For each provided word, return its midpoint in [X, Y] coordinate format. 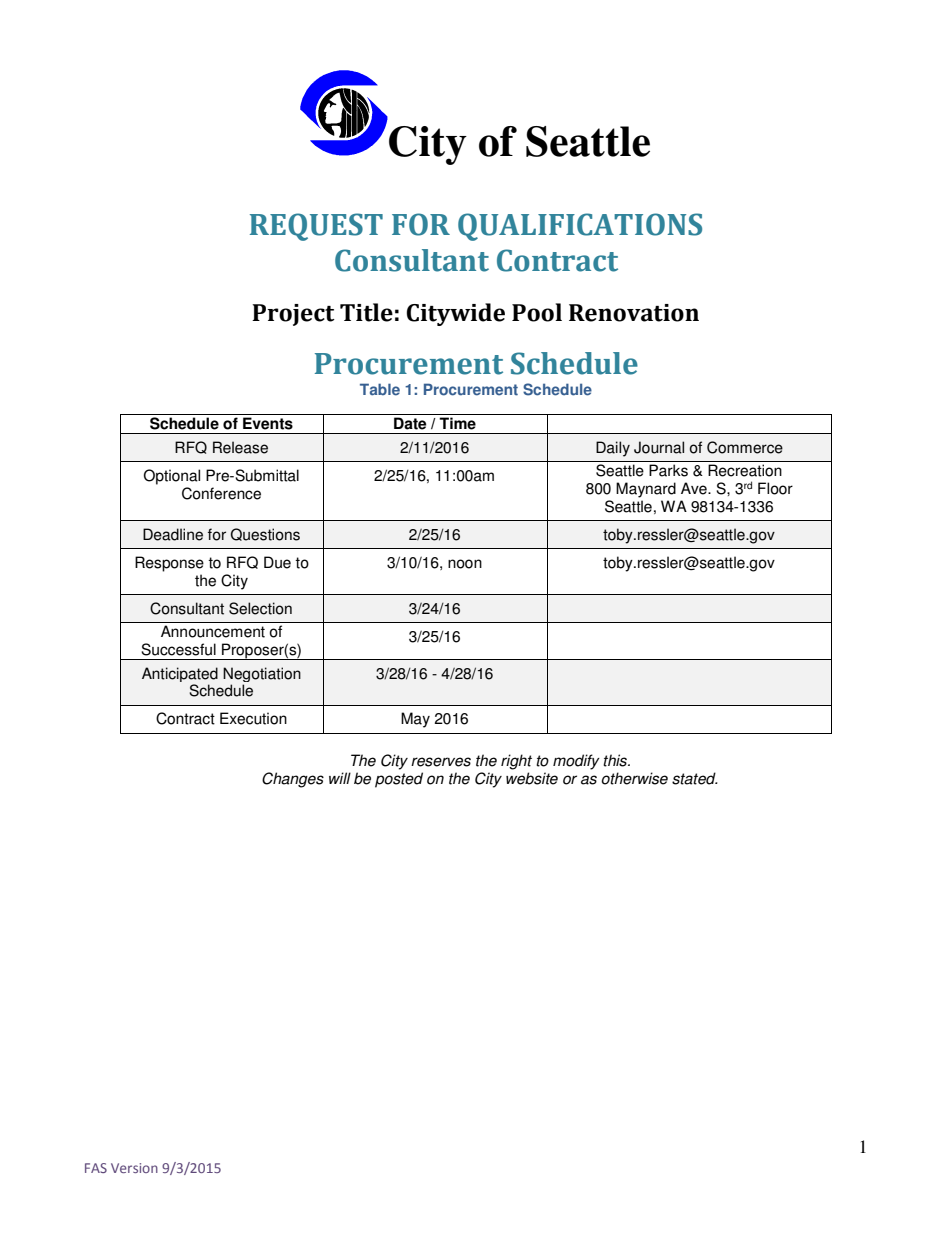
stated [694, 778]
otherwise [634, 778]
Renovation [634, 313]
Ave [695, 488]
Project [293, 315]
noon [465, 564]
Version [134, 1168]
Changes [293, 780]
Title [366, 312]
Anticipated [180, 674]
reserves [441, 762]
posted [399, 780]
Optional [172, 477]
